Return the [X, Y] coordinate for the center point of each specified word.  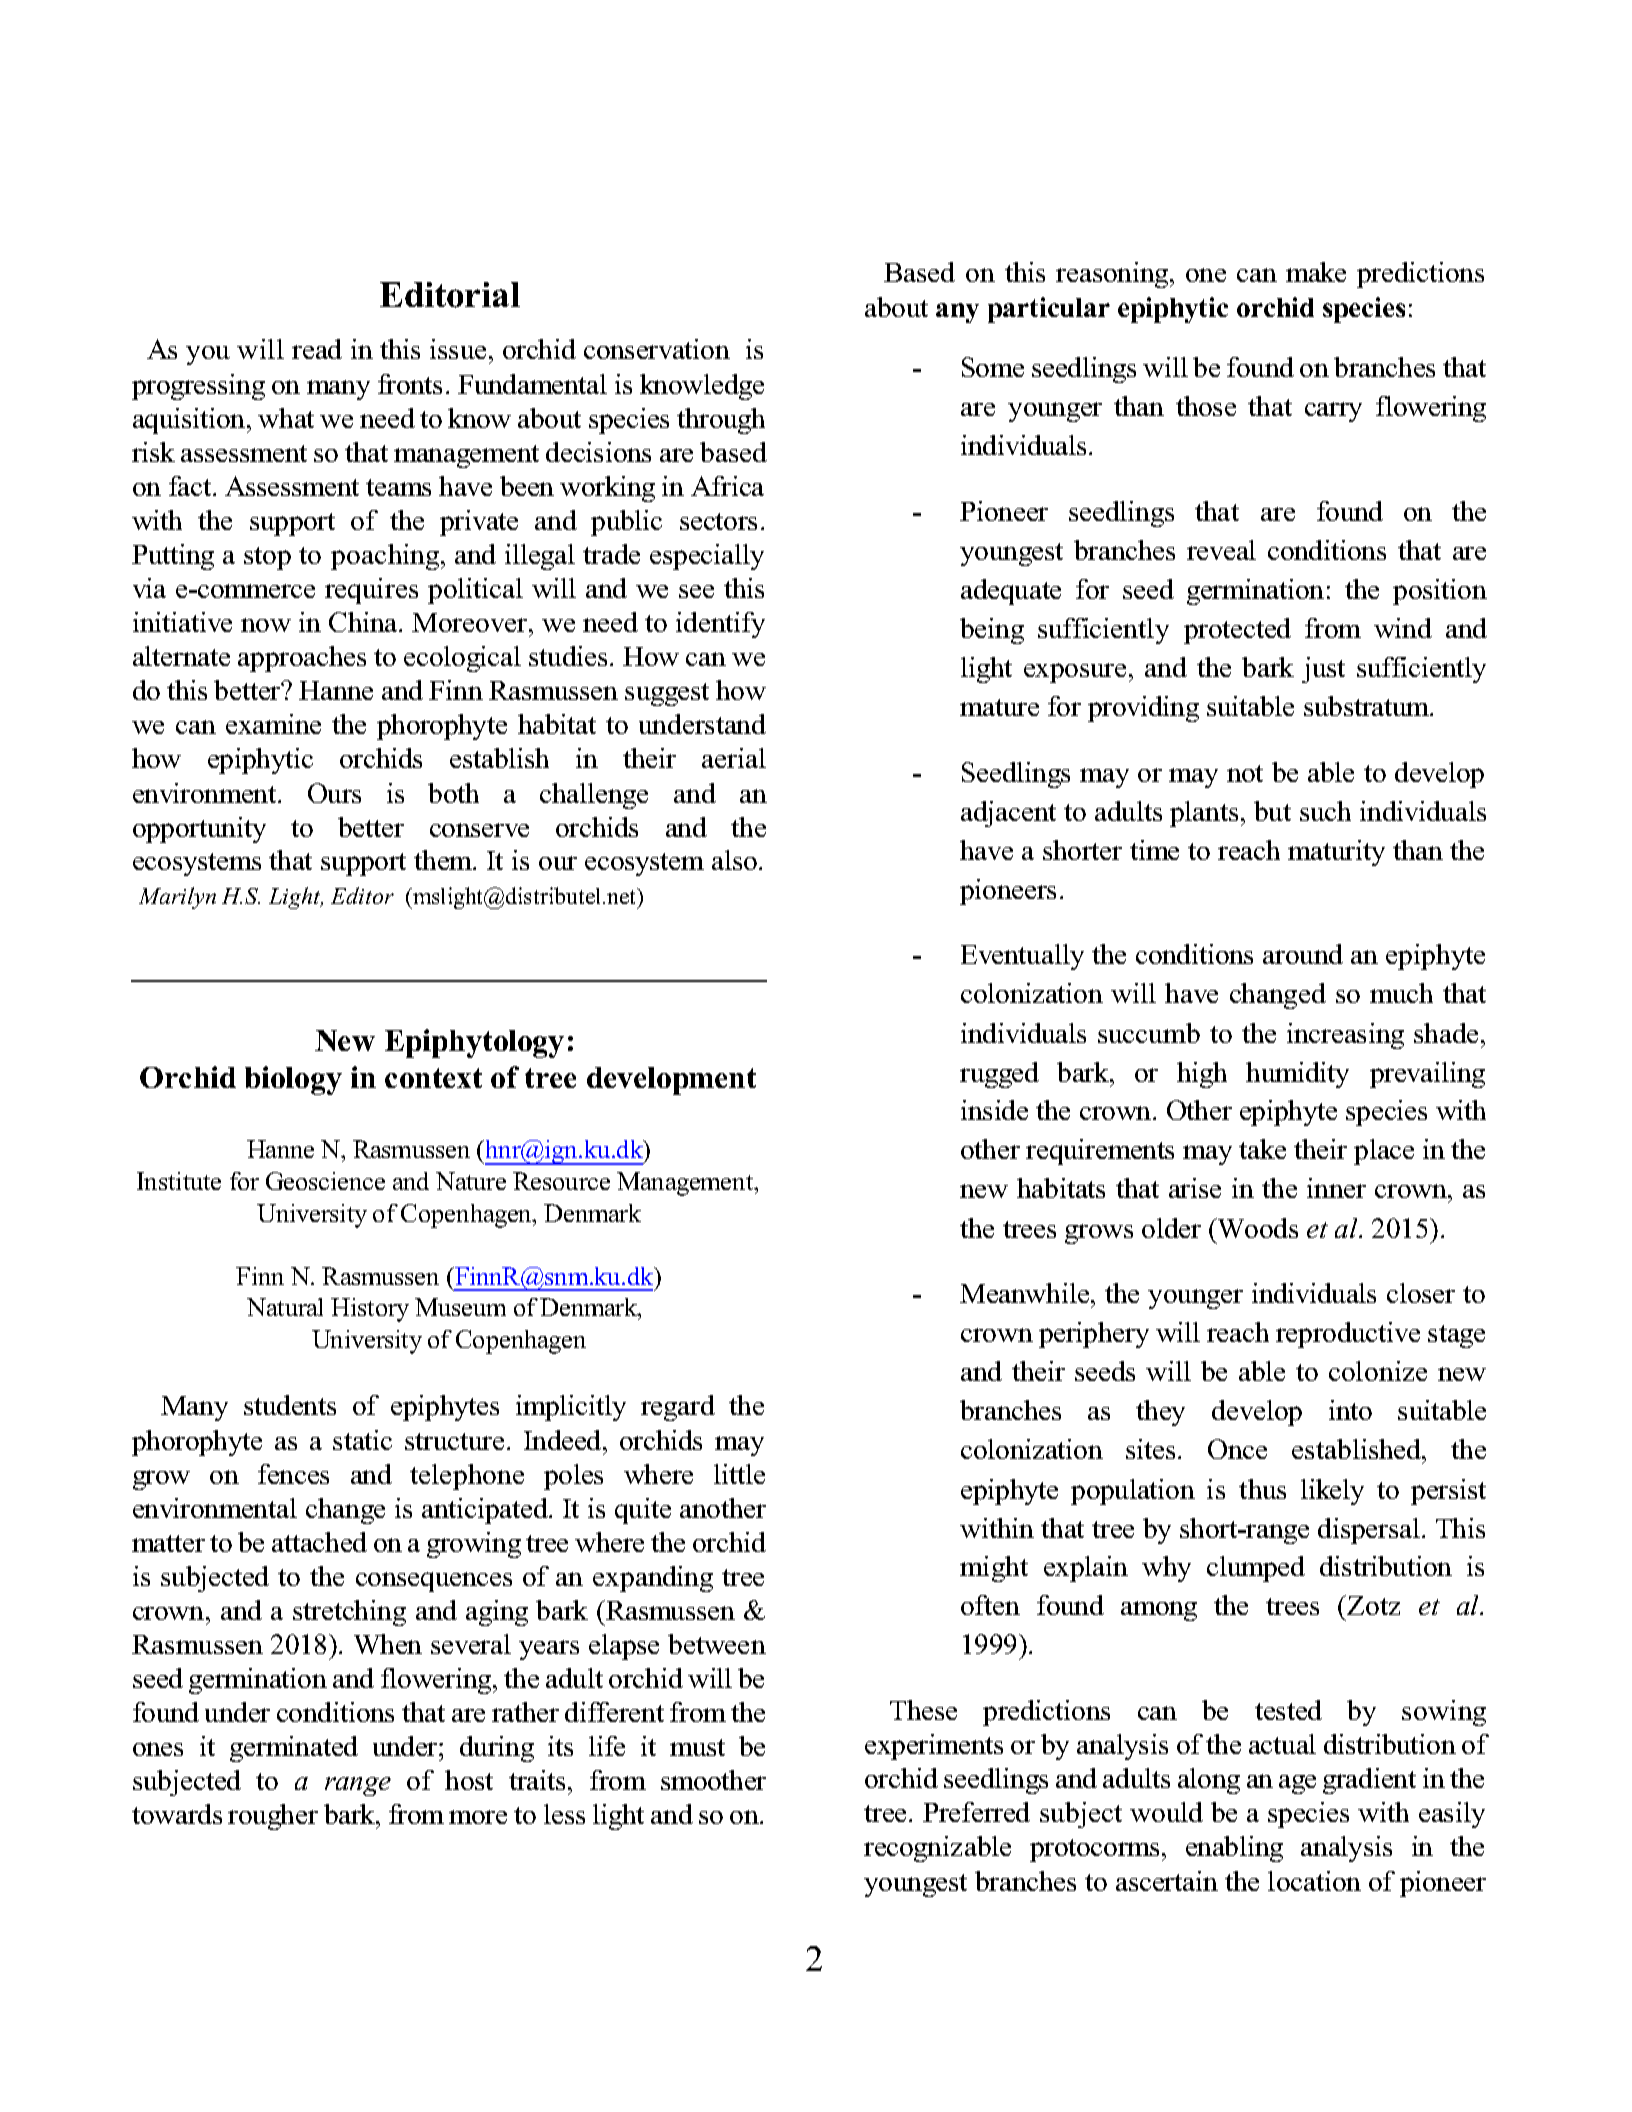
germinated [294, 1749]
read [317, 349]
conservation [657, 349]
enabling [1234, 1849]
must [697, 1747]
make [1316, 272]
